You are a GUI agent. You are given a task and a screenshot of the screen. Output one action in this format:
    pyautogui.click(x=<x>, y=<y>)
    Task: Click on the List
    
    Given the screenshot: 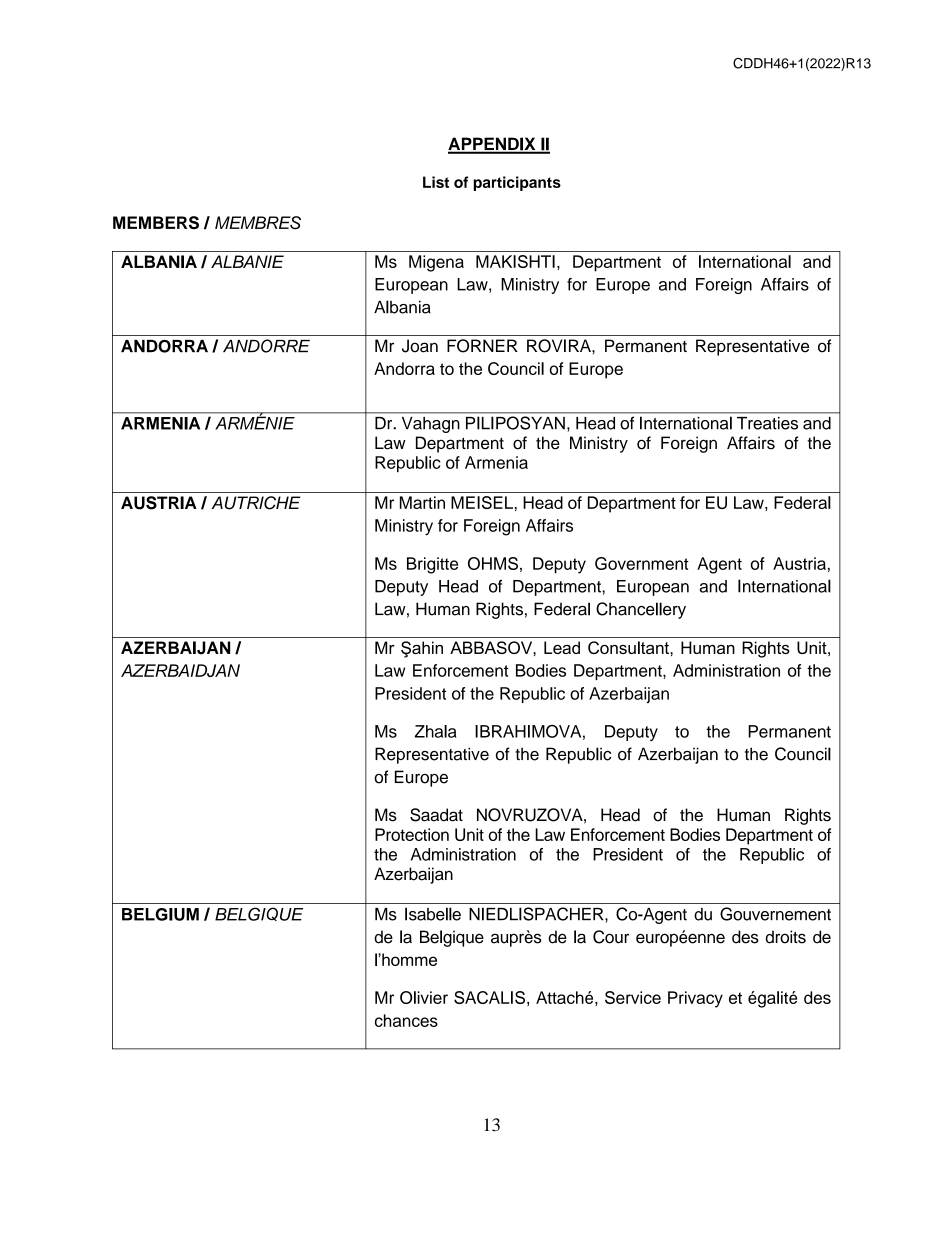 What is the action you would take?
    pyautogui.click(x=436, y=182)
